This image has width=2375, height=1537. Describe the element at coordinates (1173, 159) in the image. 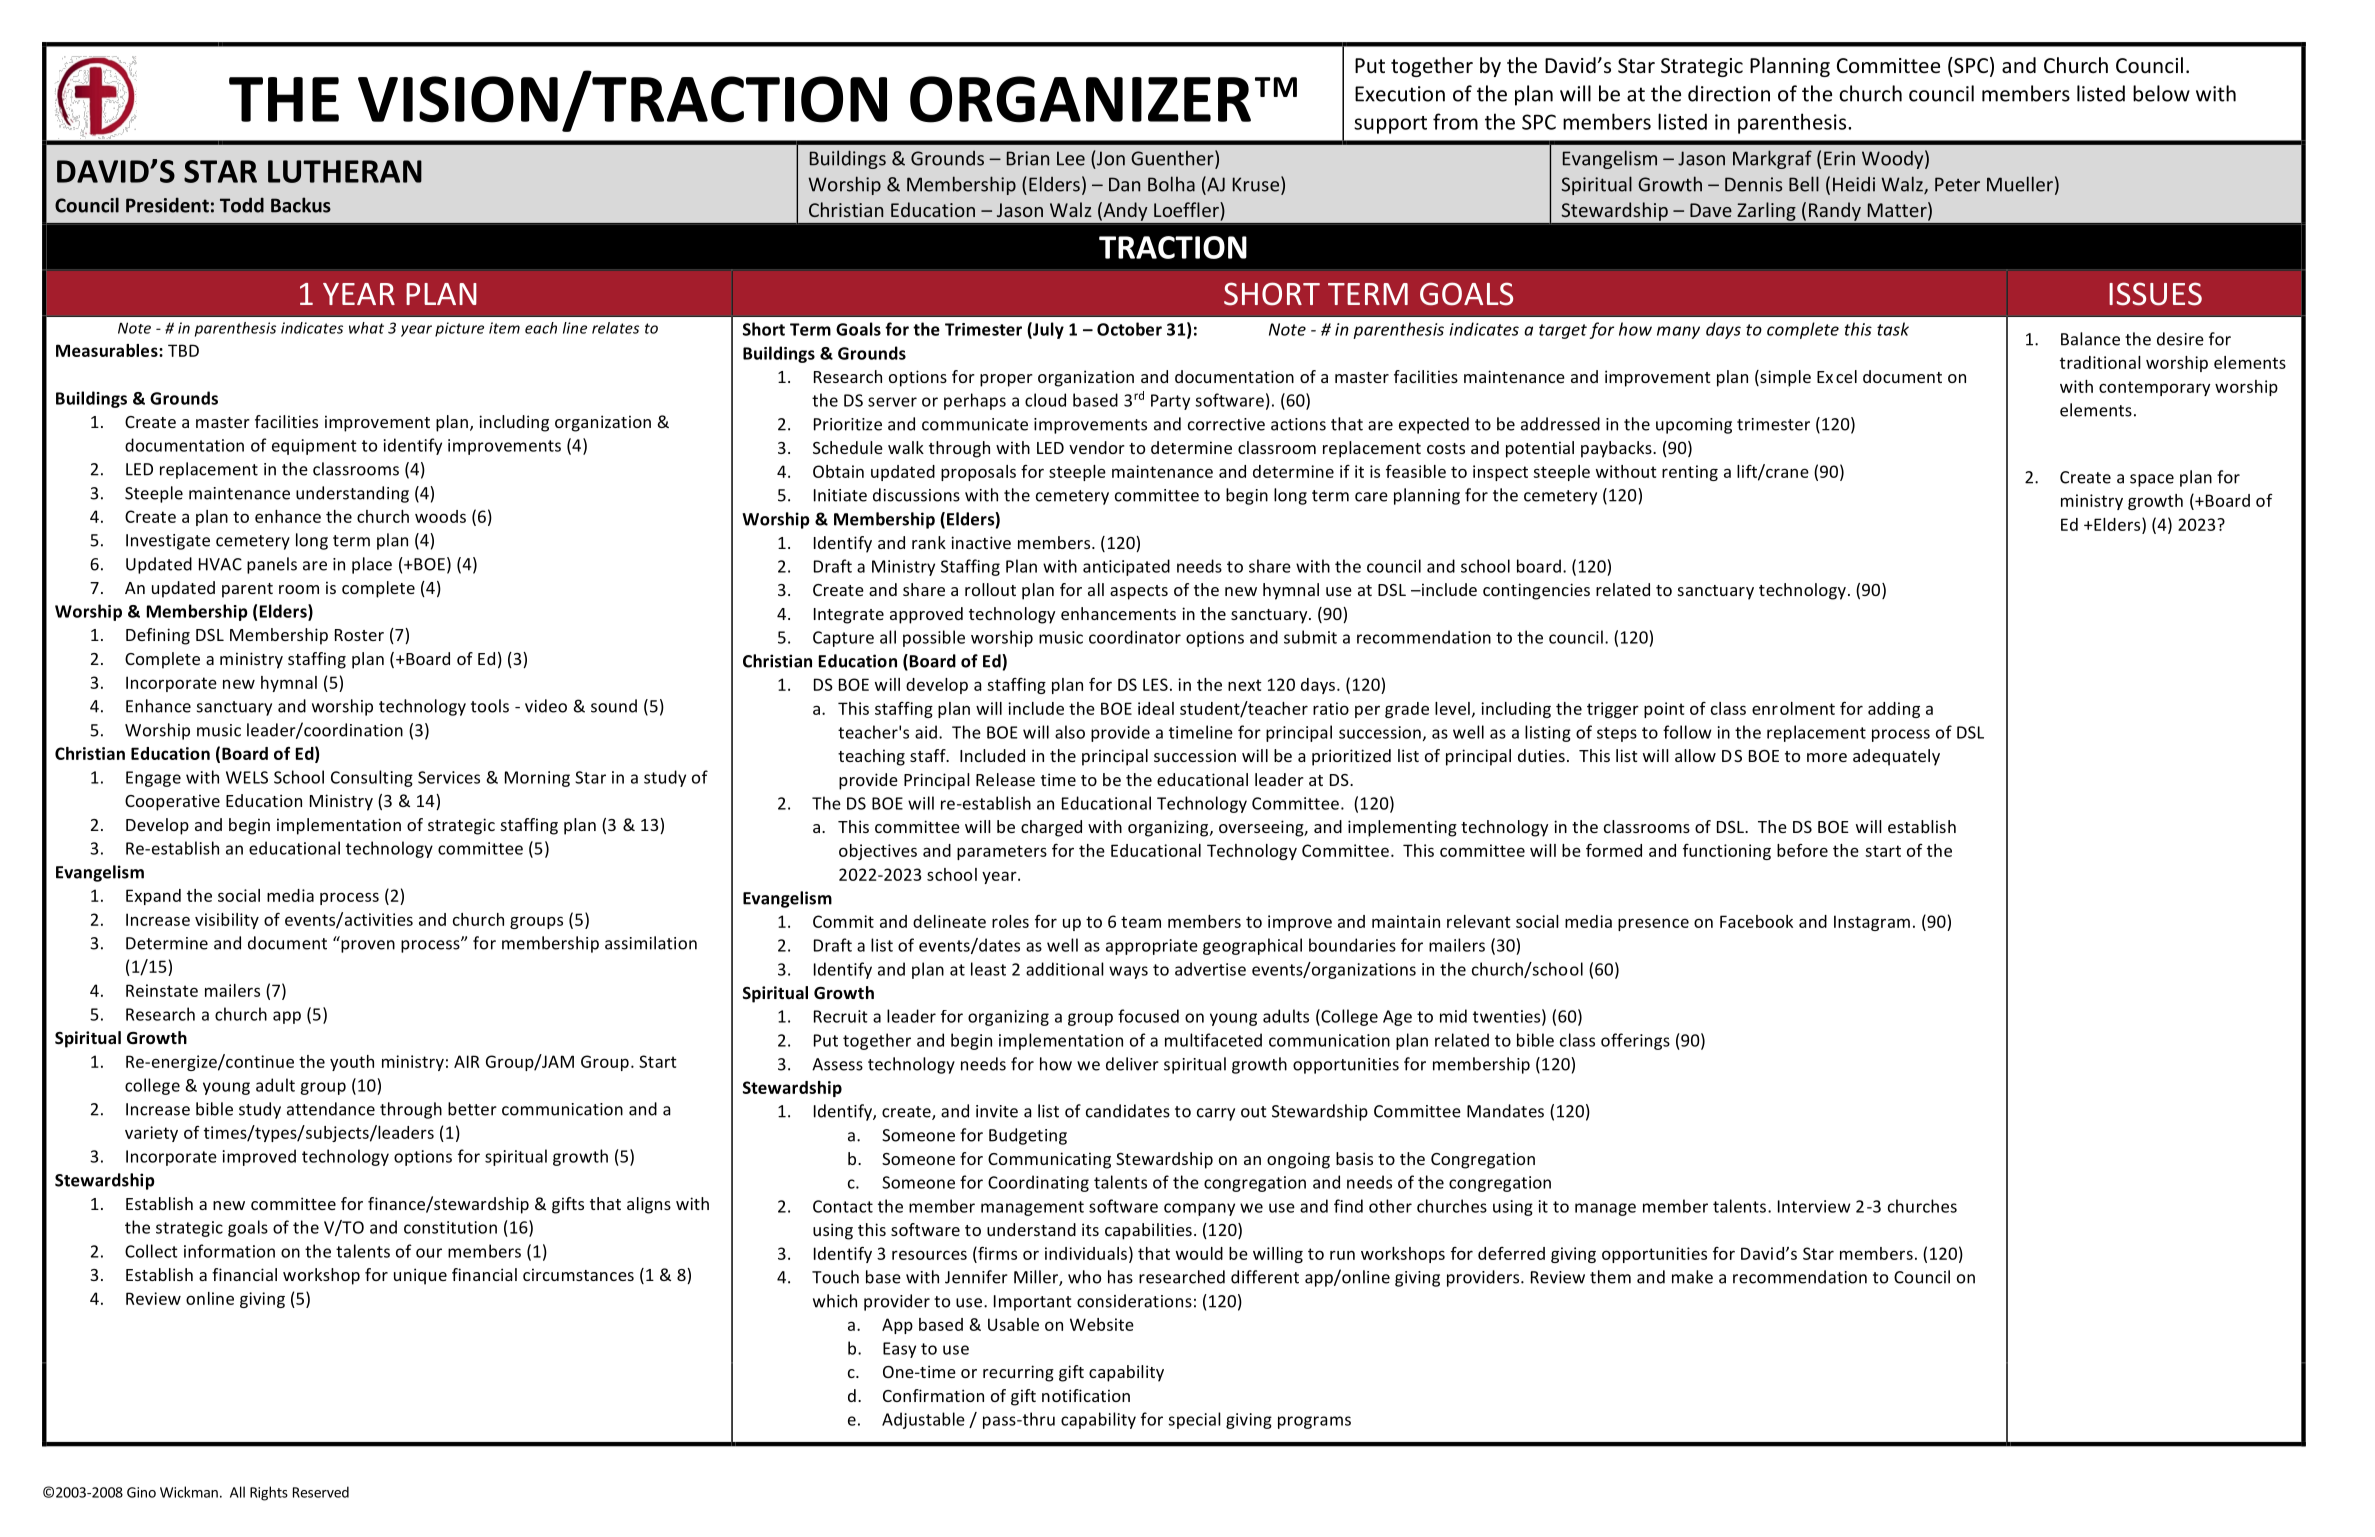

I see `Guenther` at that location.
